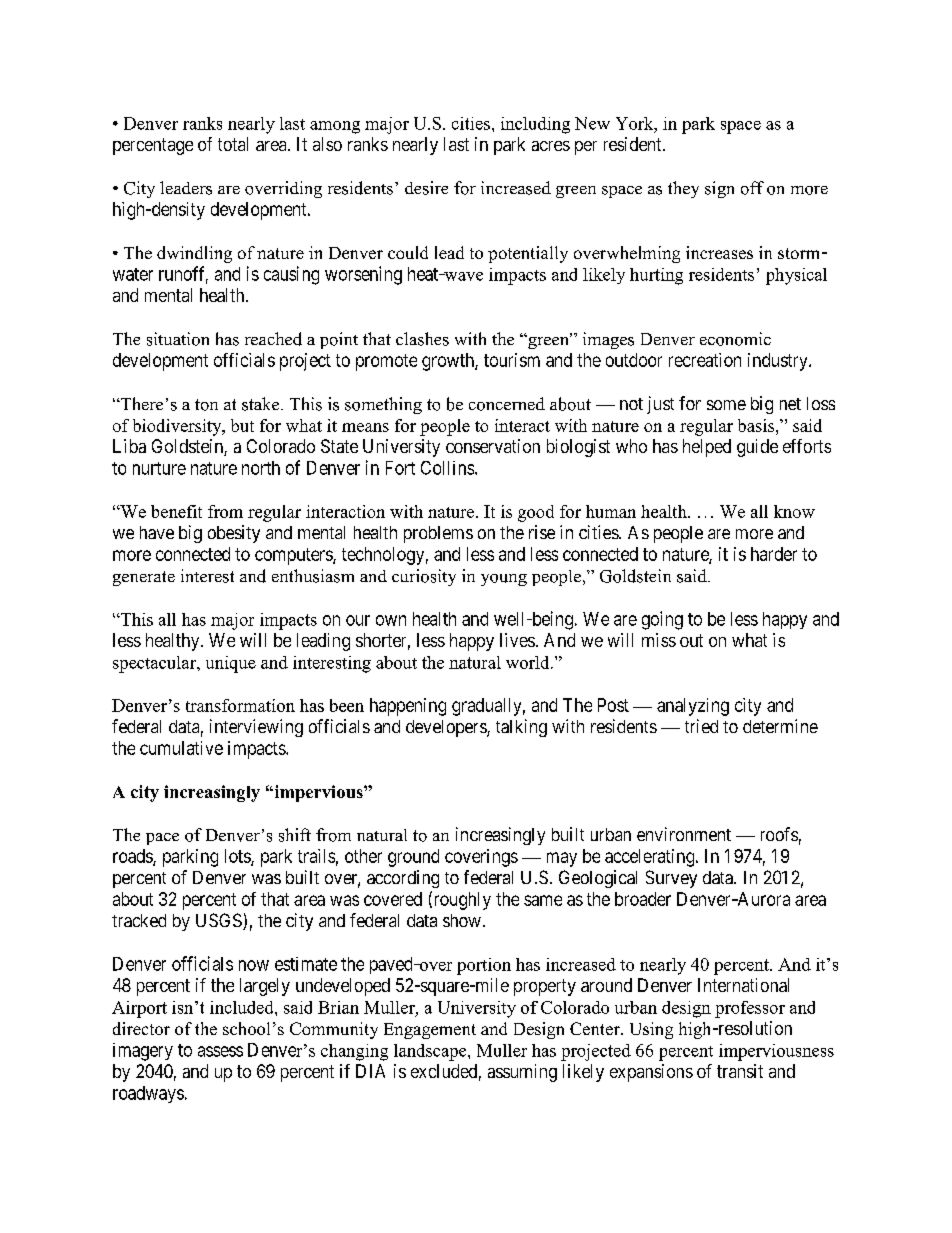 The image size is (952, 1233). I want to click on total, so click(233, 144).
